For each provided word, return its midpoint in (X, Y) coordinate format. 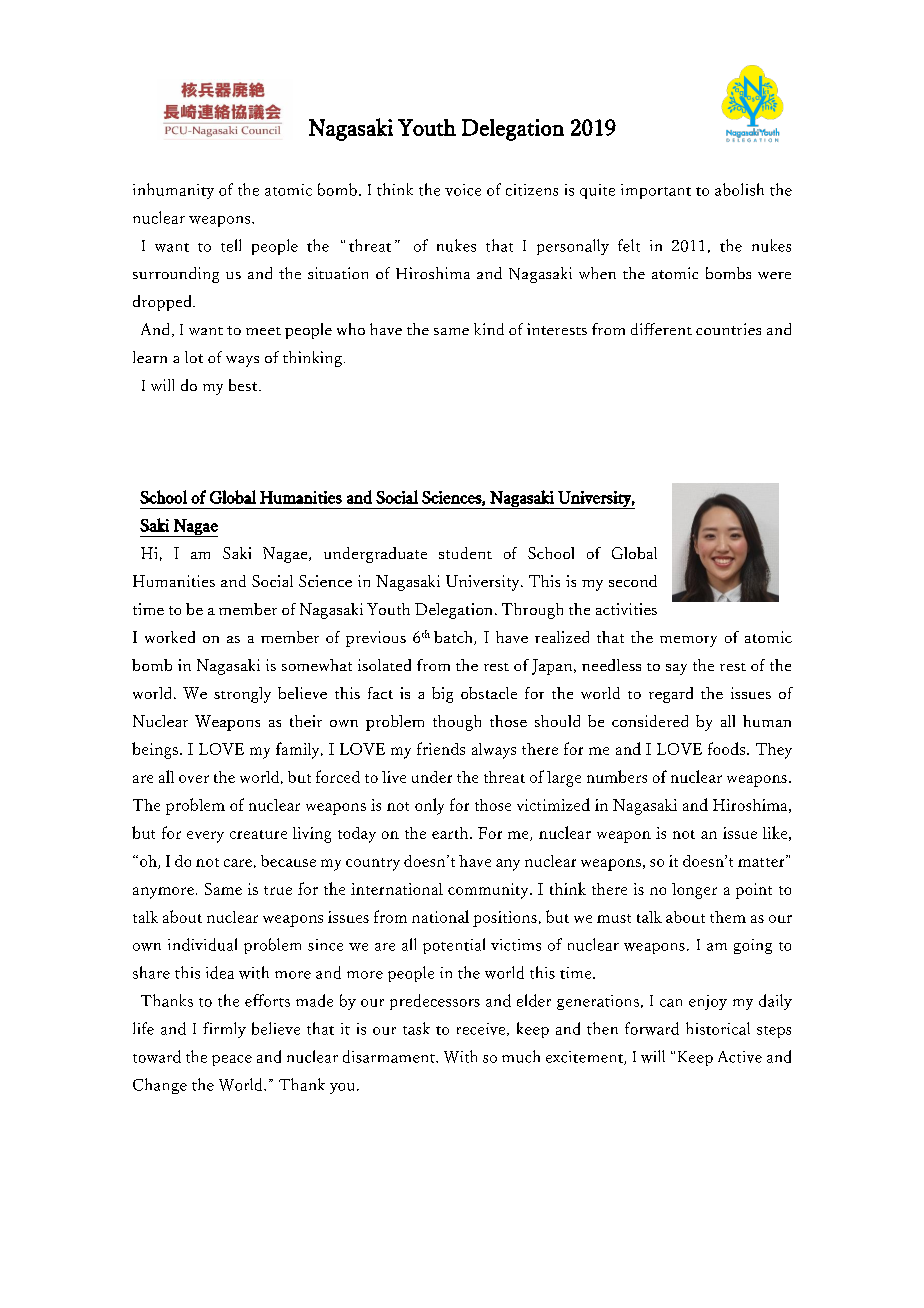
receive (482, 1029)
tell (231, 245)
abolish (739, 189)
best (244, 385)
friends (441, 748)
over (194, 779)
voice (463, 190)
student (465, 553)
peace (232, 1060)
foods (726, 748)
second (633, 581)
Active (740, 1057)
